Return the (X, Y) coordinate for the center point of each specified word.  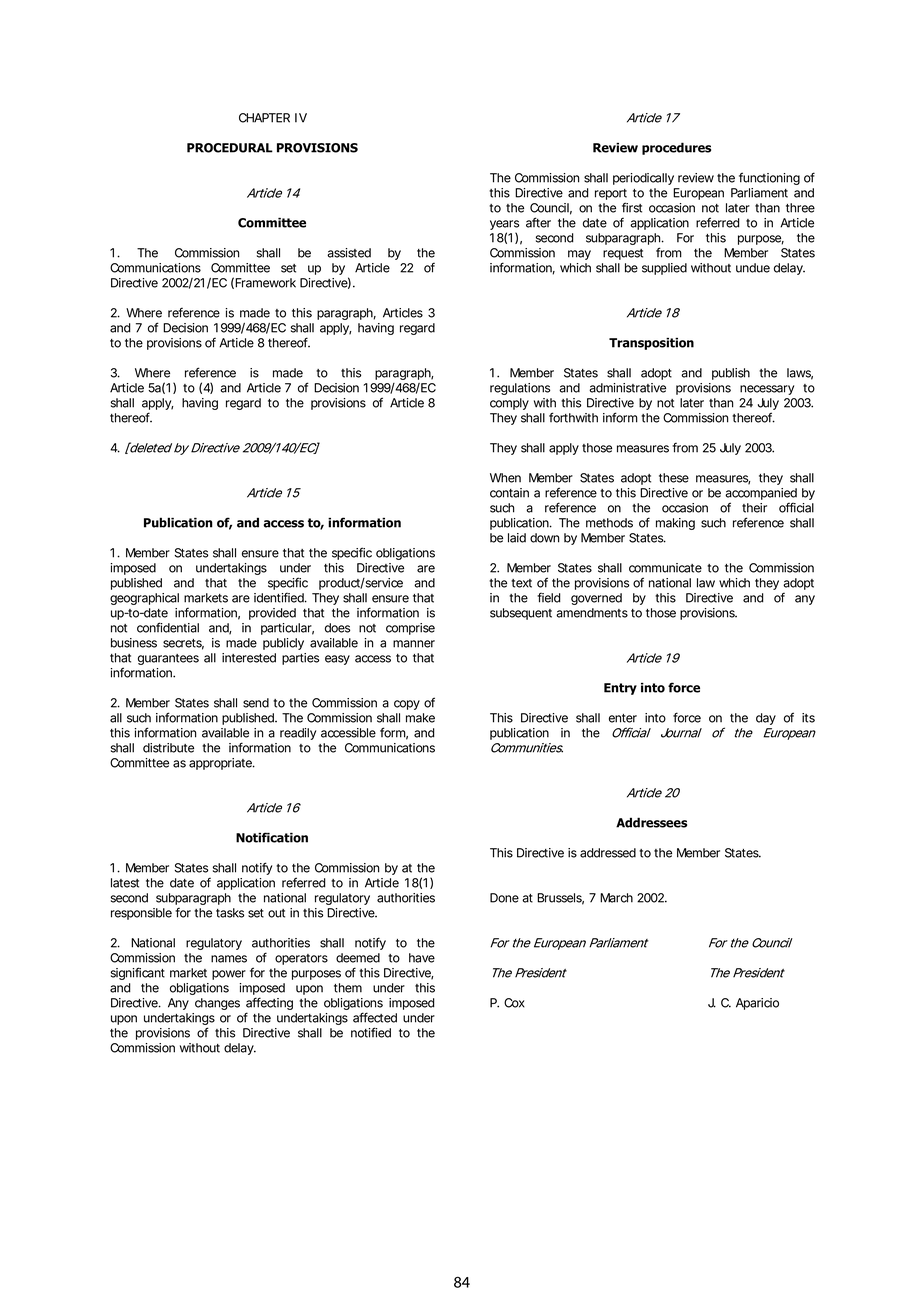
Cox (514, 1003)
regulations (520, 389)
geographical (144, 599)
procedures (676, 148)
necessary (767, 390)
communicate (665, 568)
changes (217, 1004)
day (766, 719)
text (521, 583)
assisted (349, 253)
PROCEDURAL (230, 148)
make (420, 718)
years (504, 226)
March (616, 898)
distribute (168, 748)
